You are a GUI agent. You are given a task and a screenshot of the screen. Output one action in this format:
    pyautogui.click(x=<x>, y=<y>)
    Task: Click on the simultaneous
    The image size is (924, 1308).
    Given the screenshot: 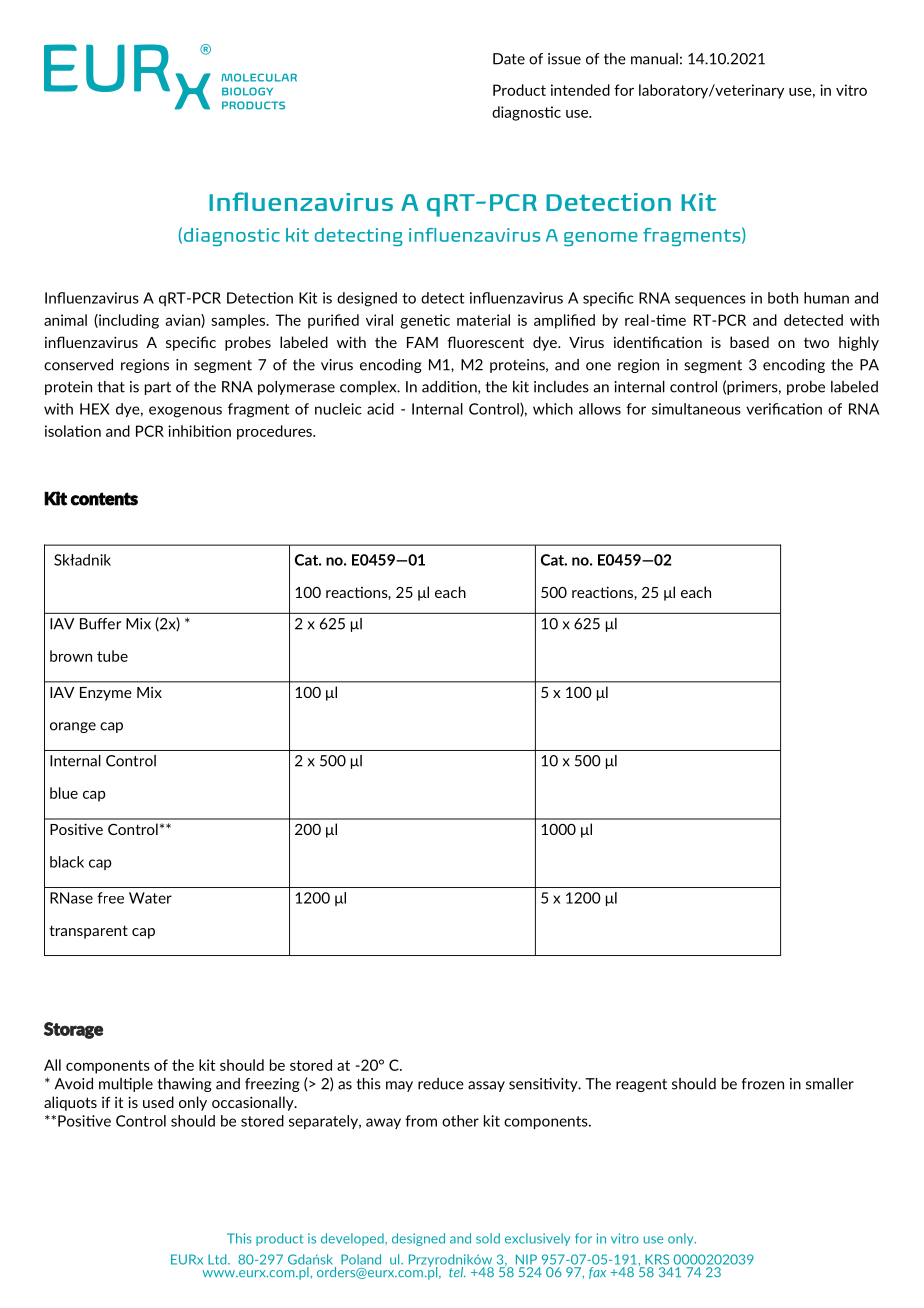 What is the action you would take?
    pyautogui.click(x=696, y=409)
